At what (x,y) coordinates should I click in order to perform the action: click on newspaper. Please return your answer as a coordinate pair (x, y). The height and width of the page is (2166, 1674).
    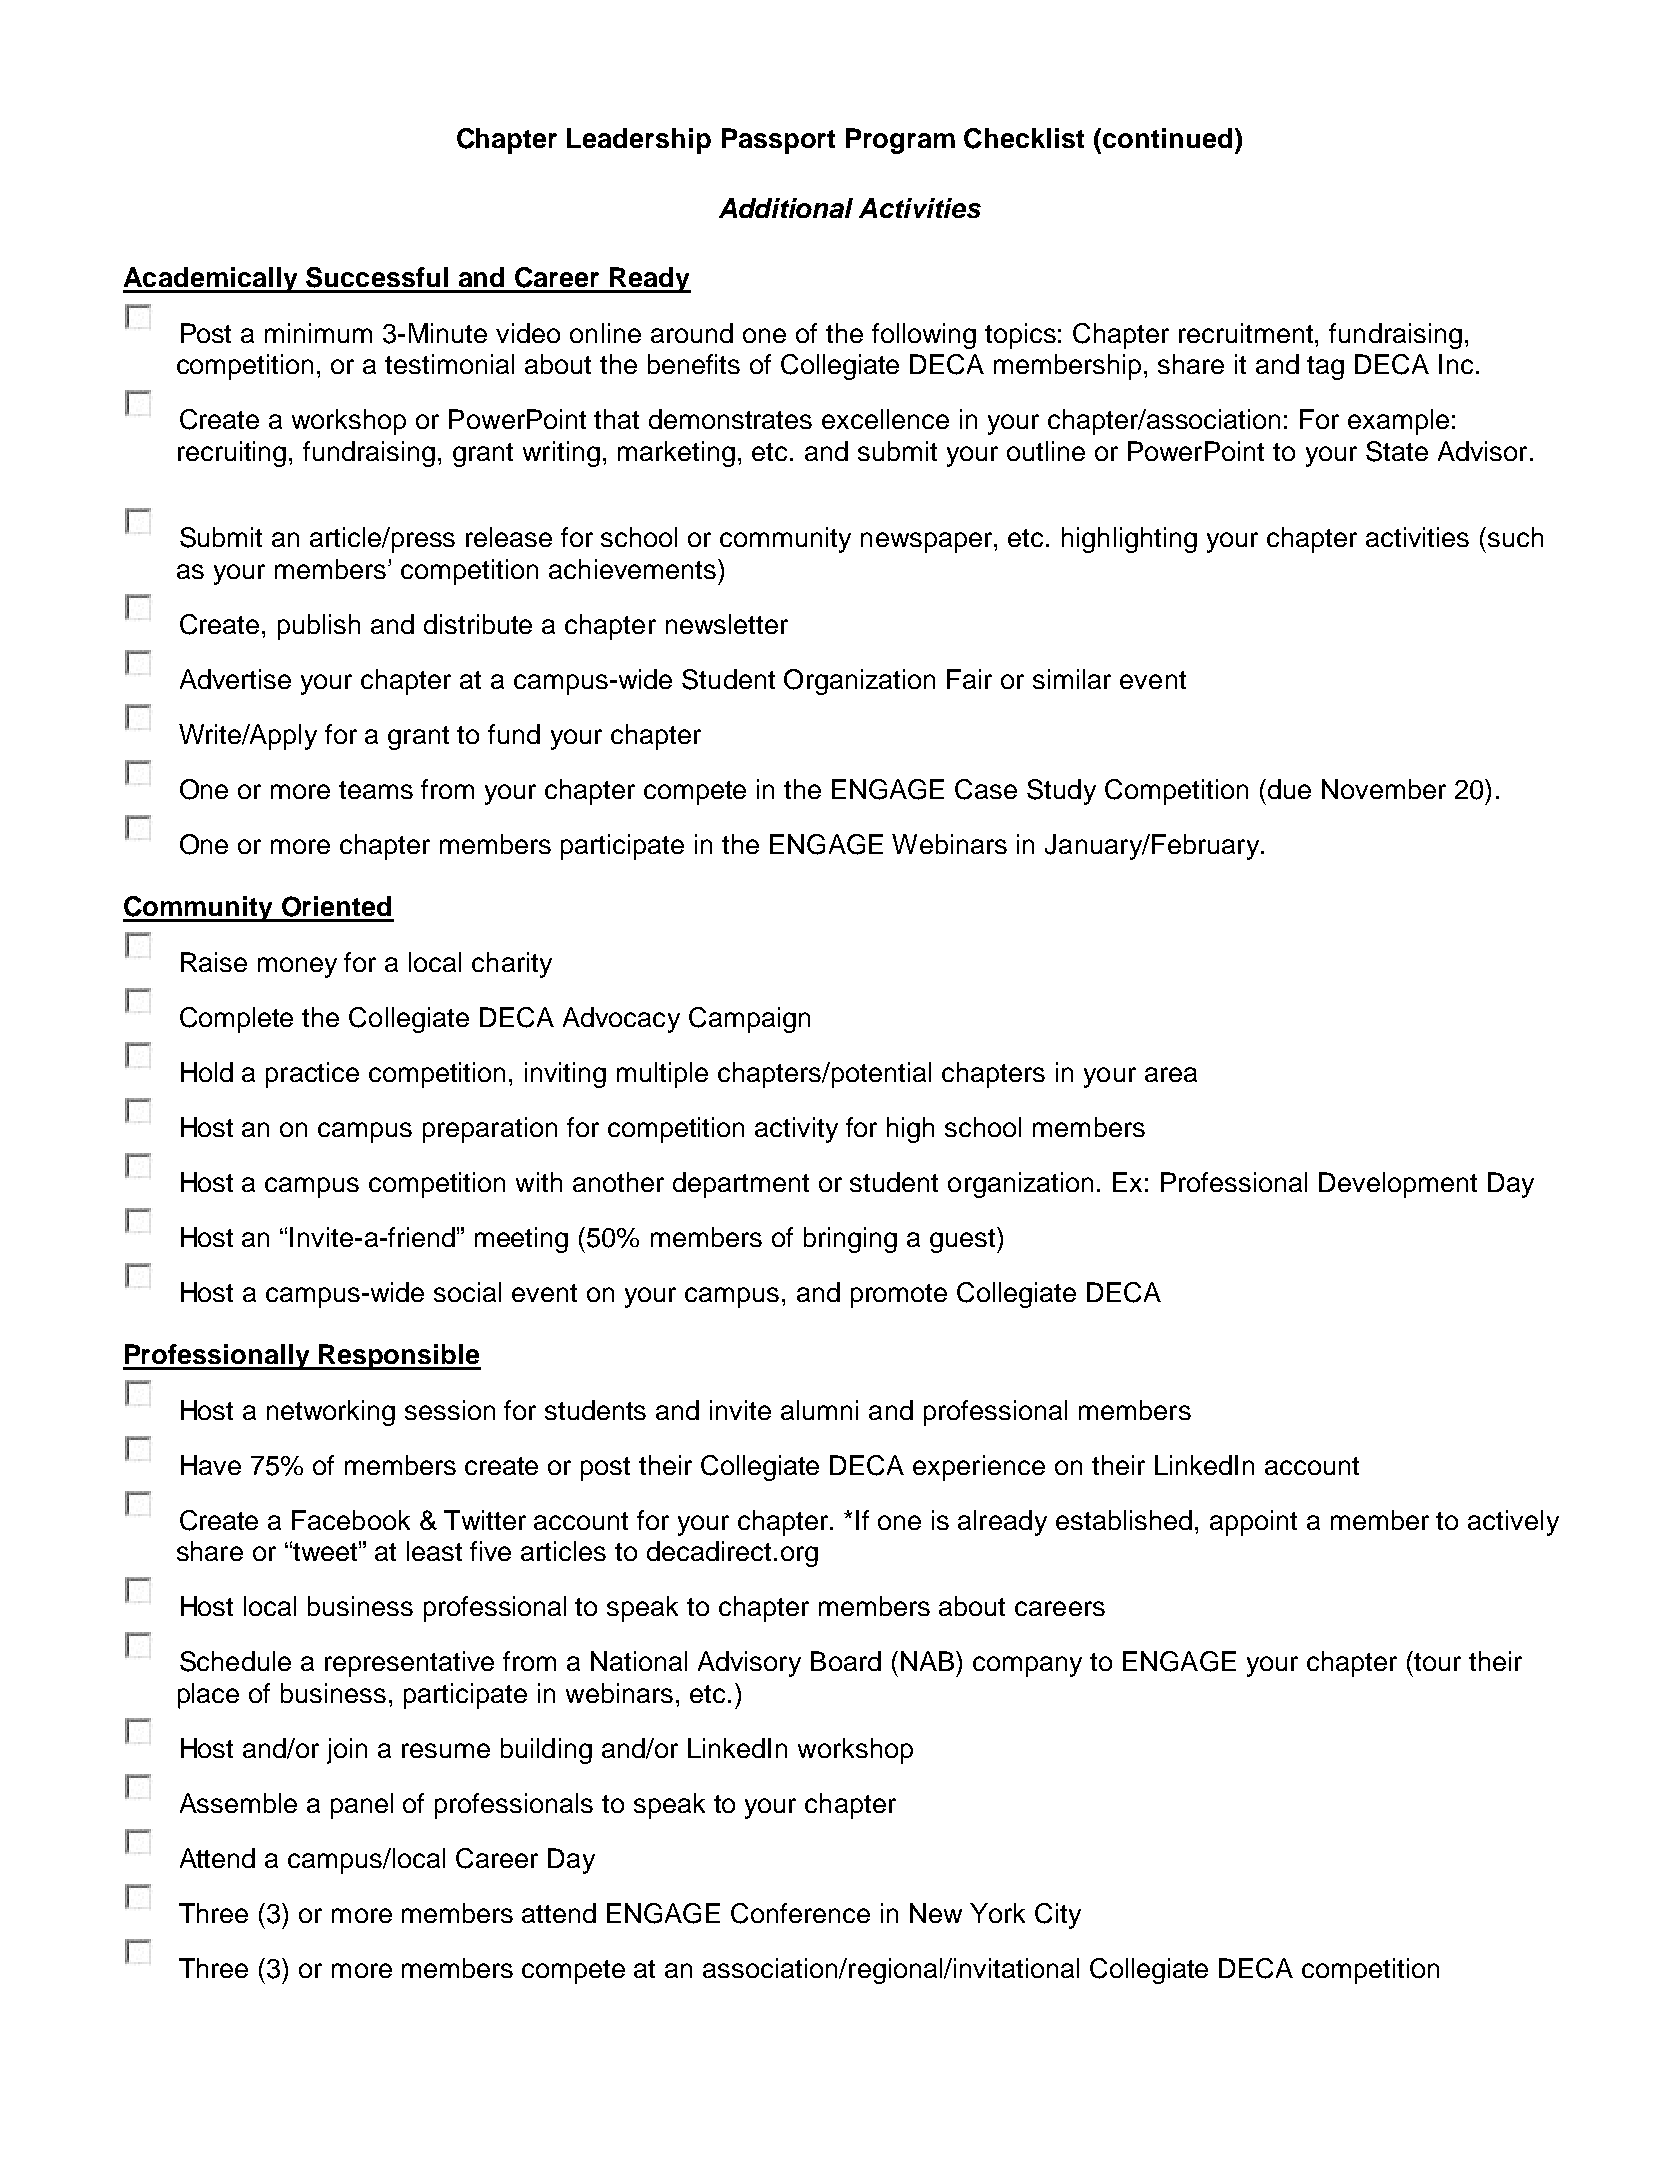
    Looking at the image, I should click on (928, 542).
